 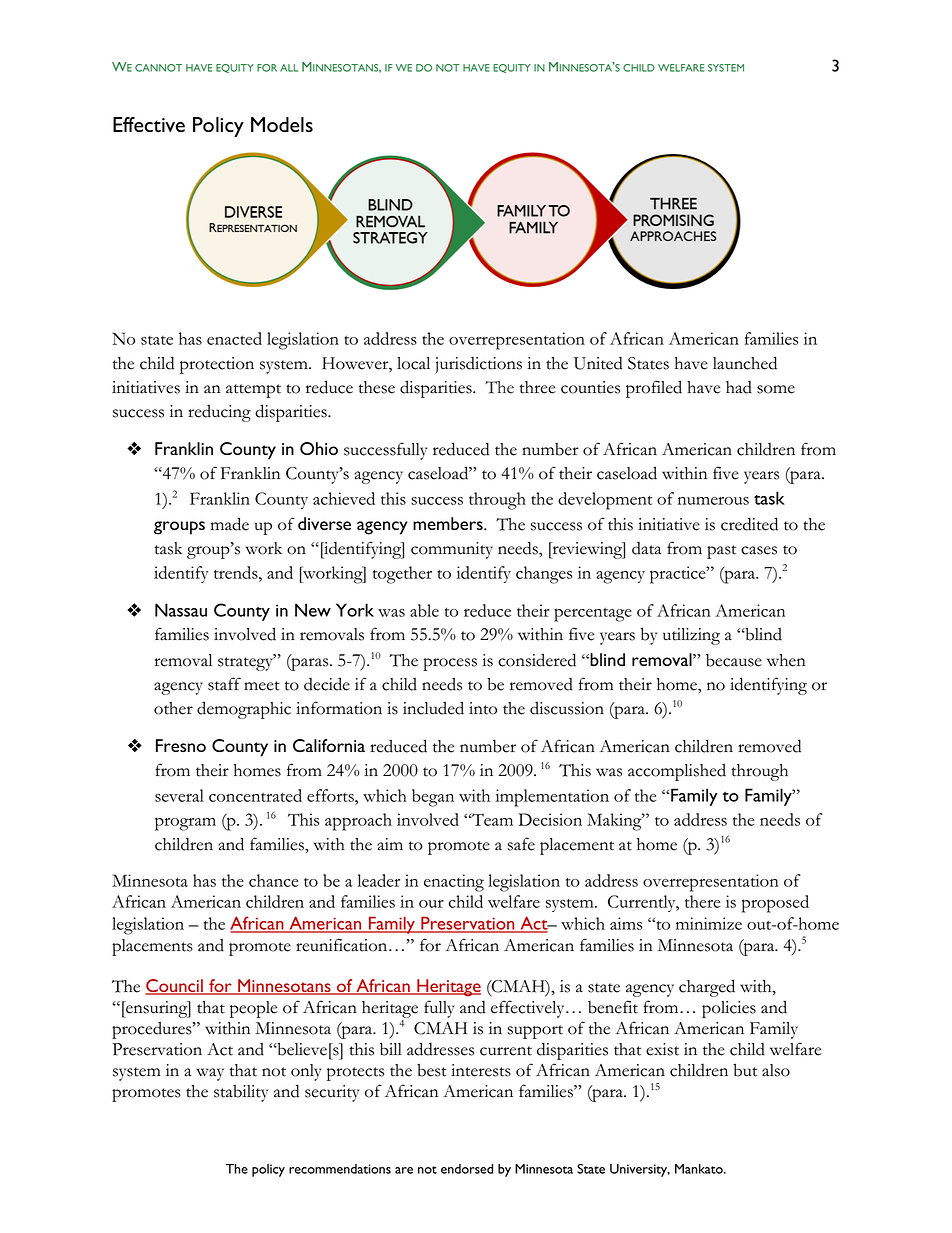 What do you see at coordinates (241, 1093) in the image?
I see `stability` at bounding box center [241, 1093].
